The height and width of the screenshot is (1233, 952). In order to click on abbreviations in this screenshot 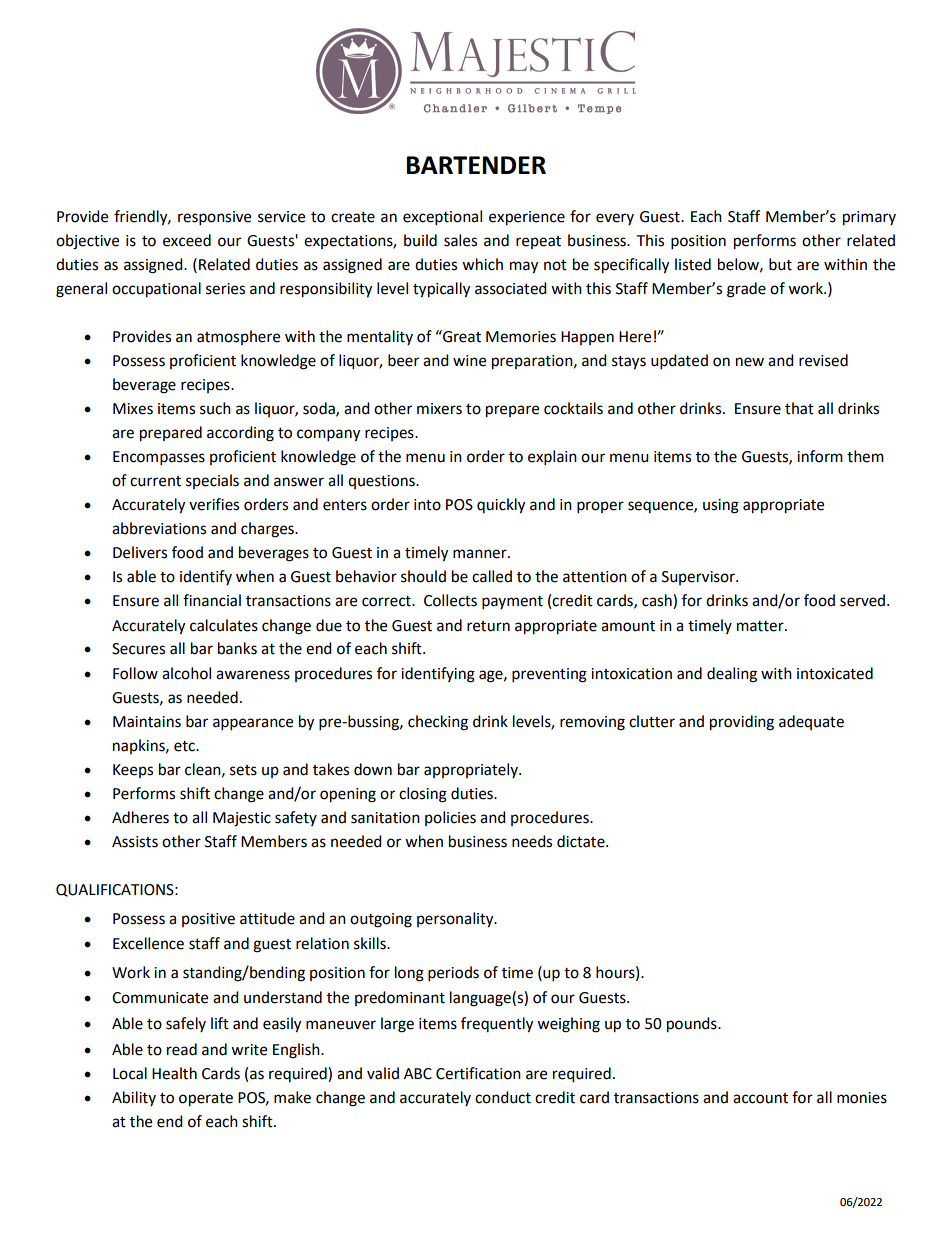, I will do `click(159, 528)`.
